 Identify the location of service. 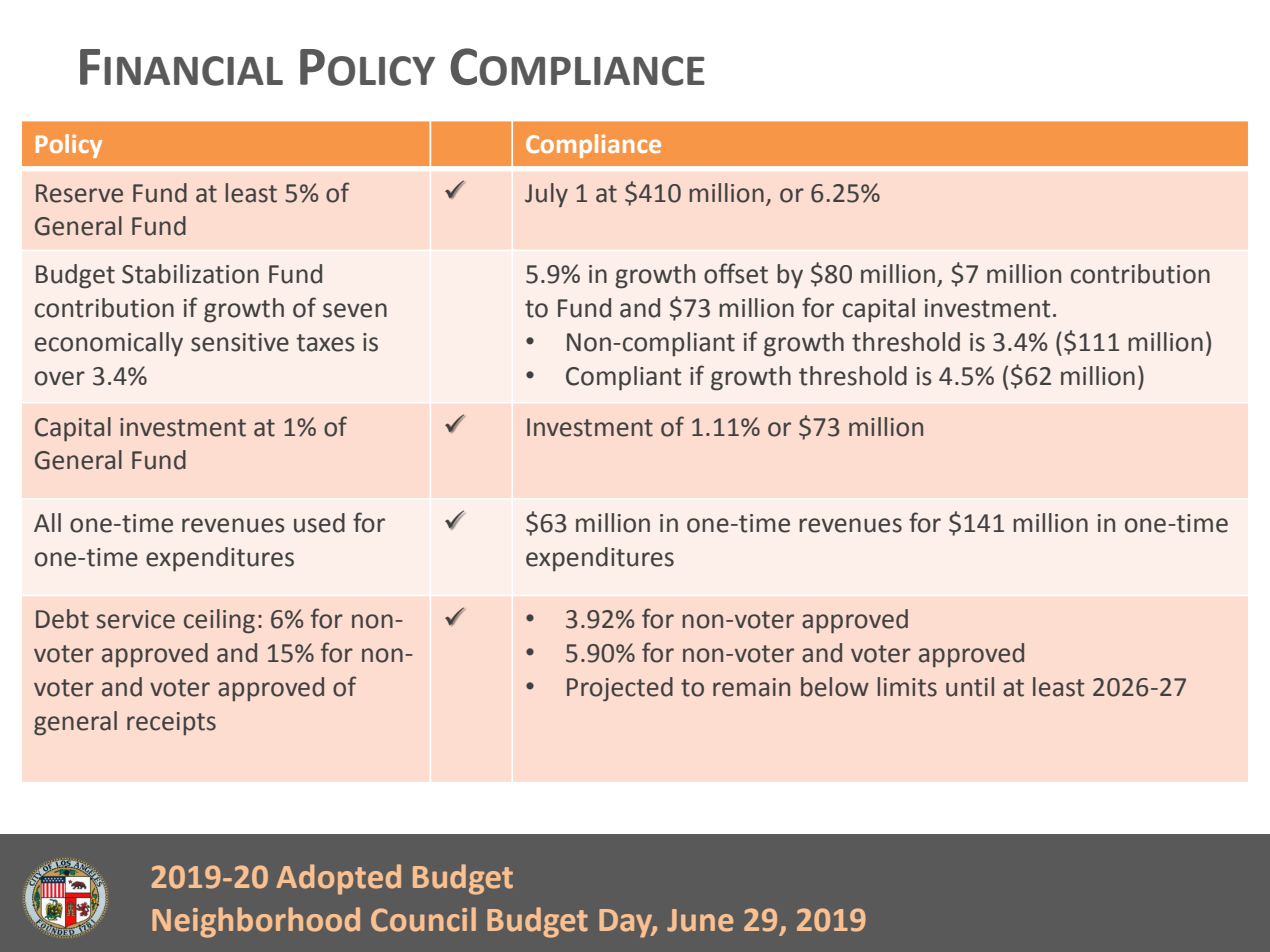
(136, 619).
